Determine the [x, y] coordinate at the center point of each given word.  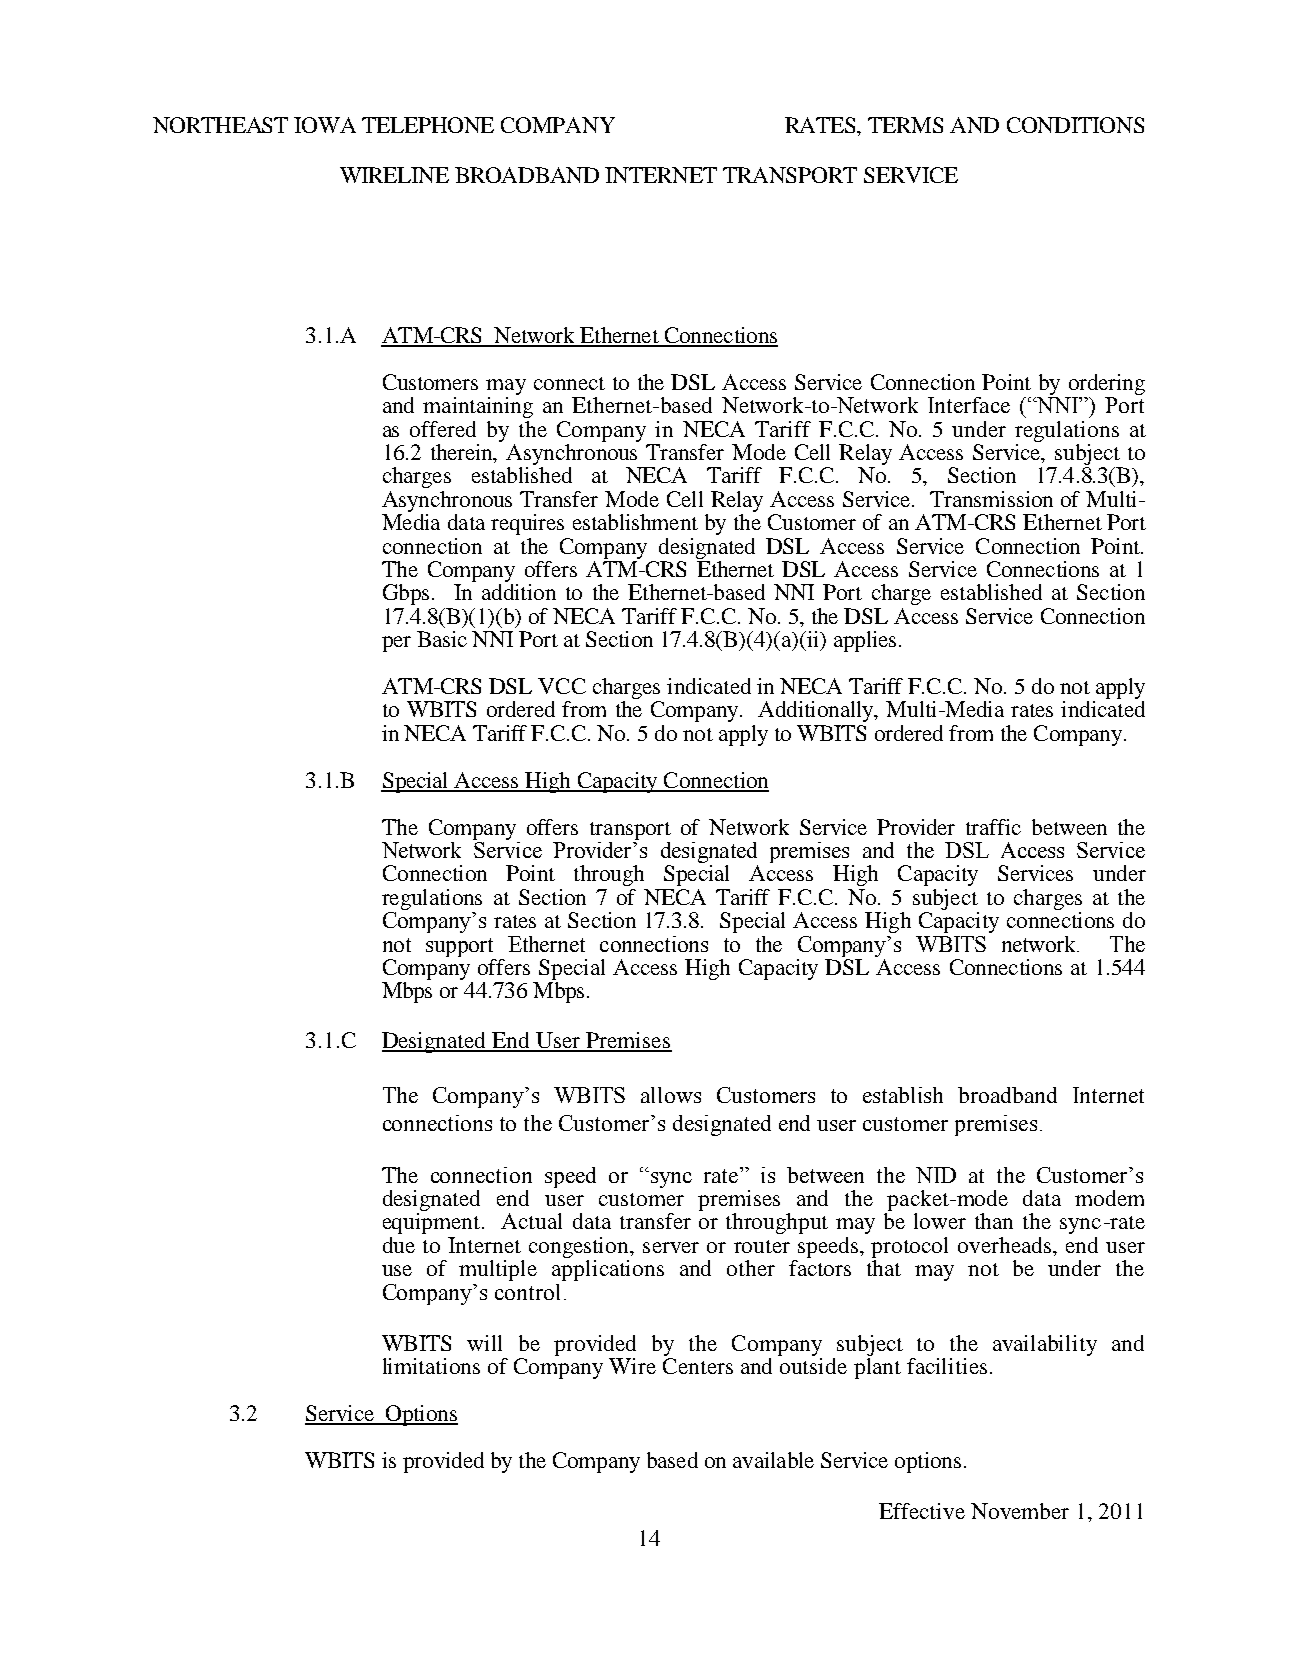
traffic [993, 827]
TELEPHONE [428, 125]
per [396, 644]
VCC [562, 686]
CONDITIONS [1075, 125]
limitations [431, 1366]
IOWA [325, 125]
